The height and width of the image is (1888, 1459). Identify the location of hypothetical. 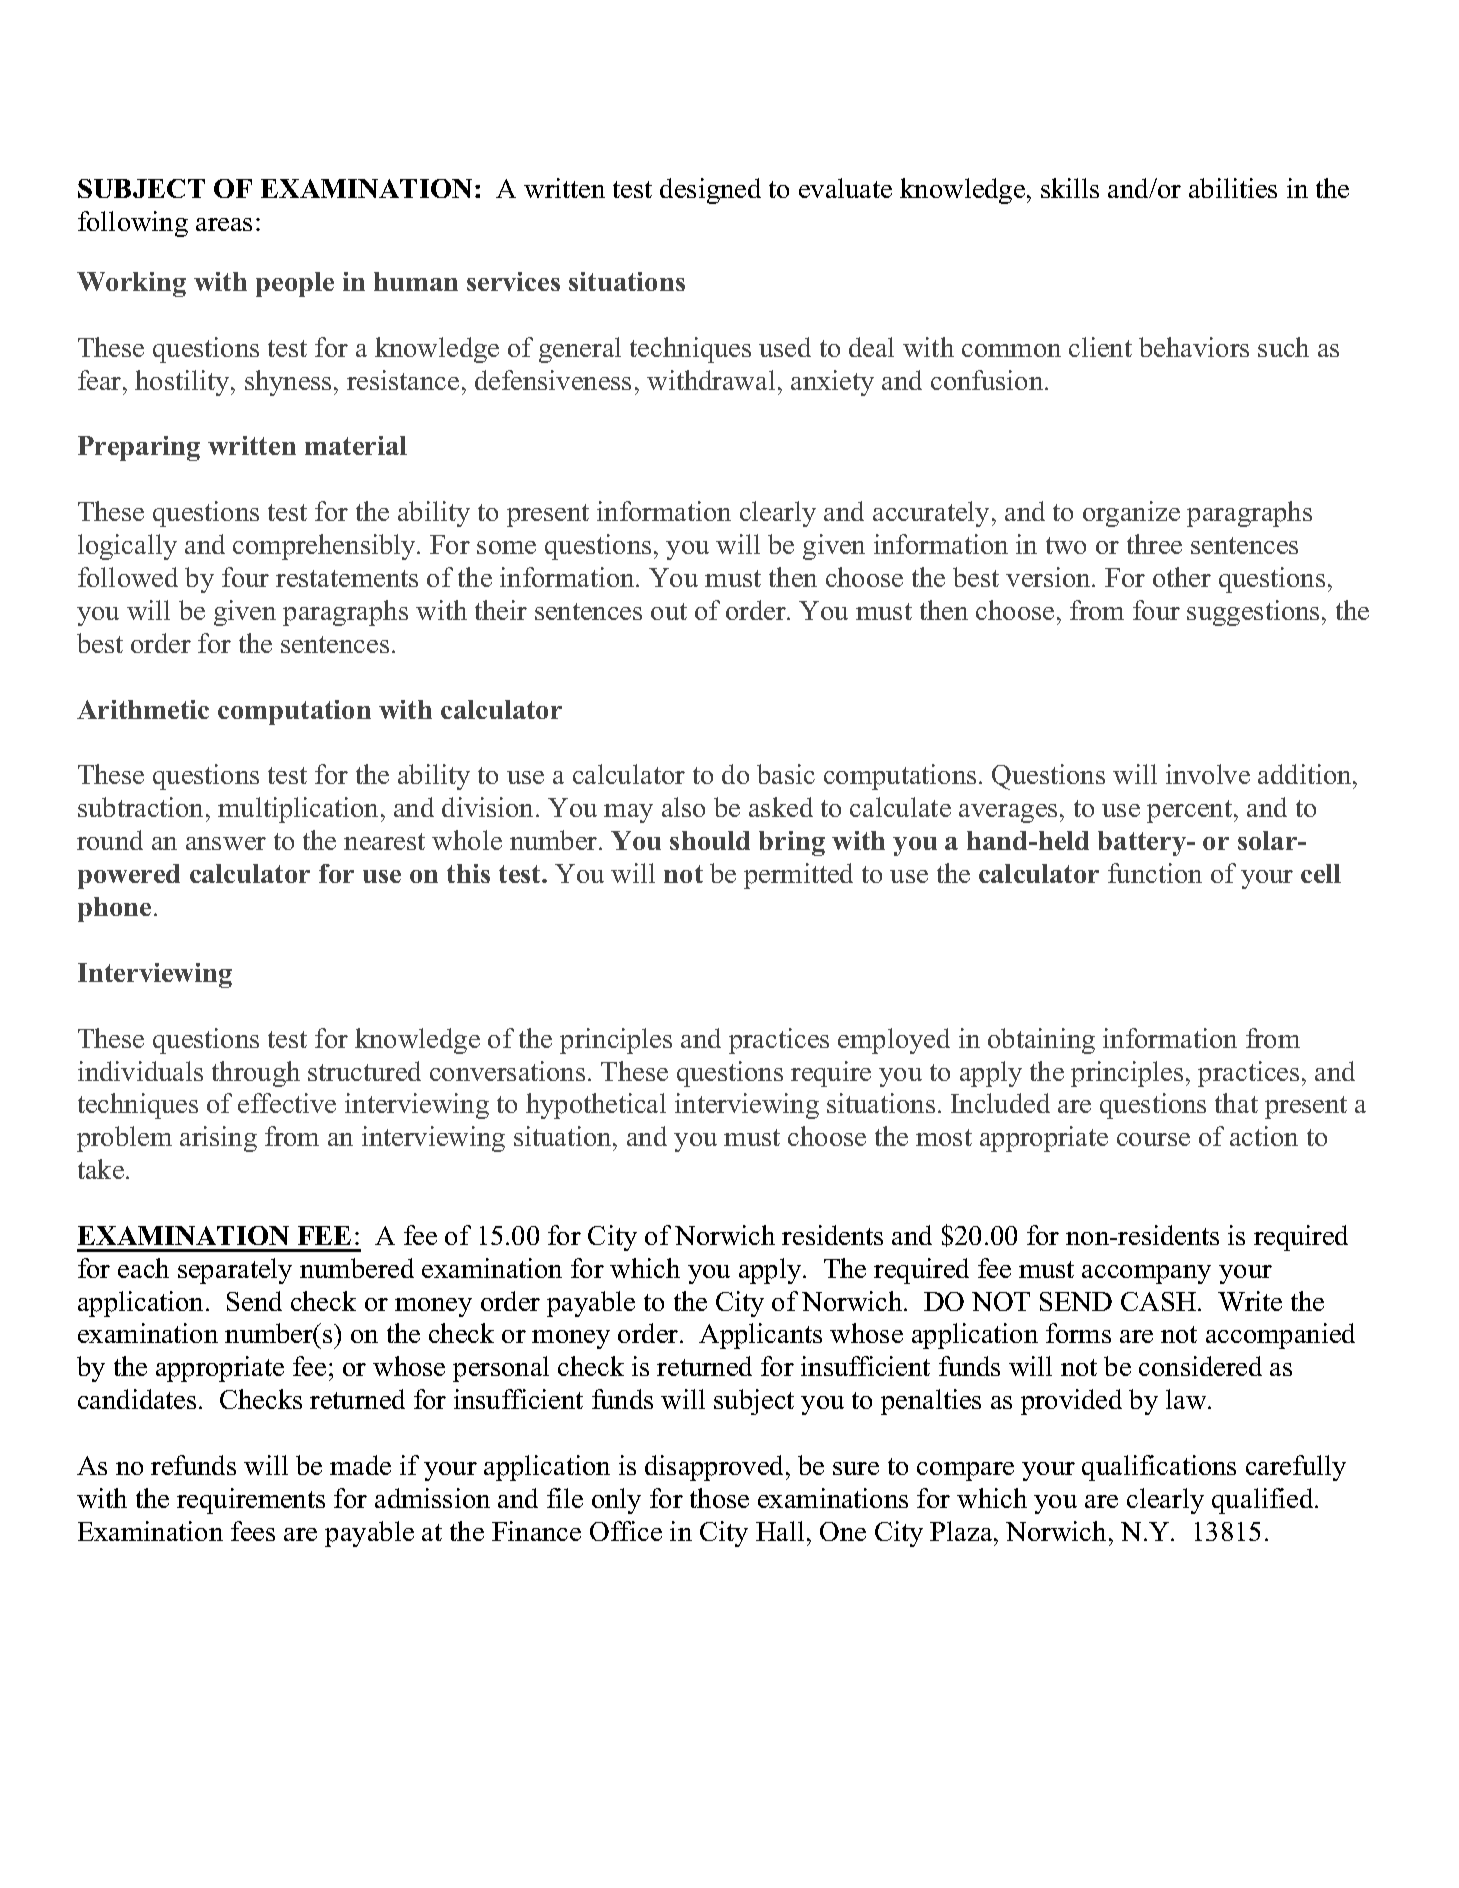
(596, 1106).
